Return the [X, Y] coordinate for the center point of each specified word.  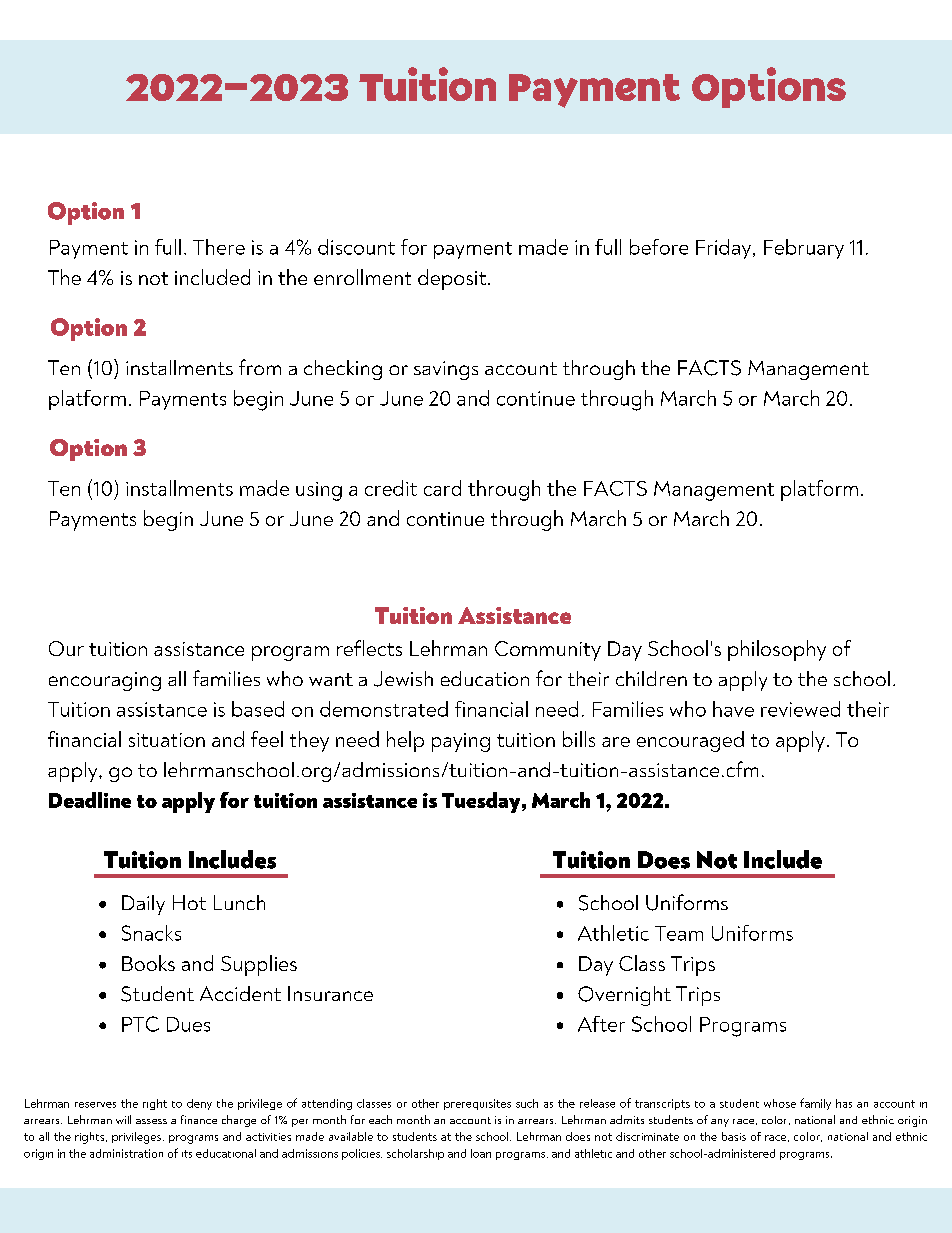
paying [461, 742]
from [260, 367]
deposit [452, 279]
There [219, 247]
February [804, 249]
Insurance [330, 993]
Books [148, 963]
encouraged [690, 741]
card [442, 488]
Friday [725, 249]
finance [199, 1119]
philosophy [777, 650]
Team [679, 933]
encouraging [105, 681]
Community [548, 651]
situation [167, 740]
